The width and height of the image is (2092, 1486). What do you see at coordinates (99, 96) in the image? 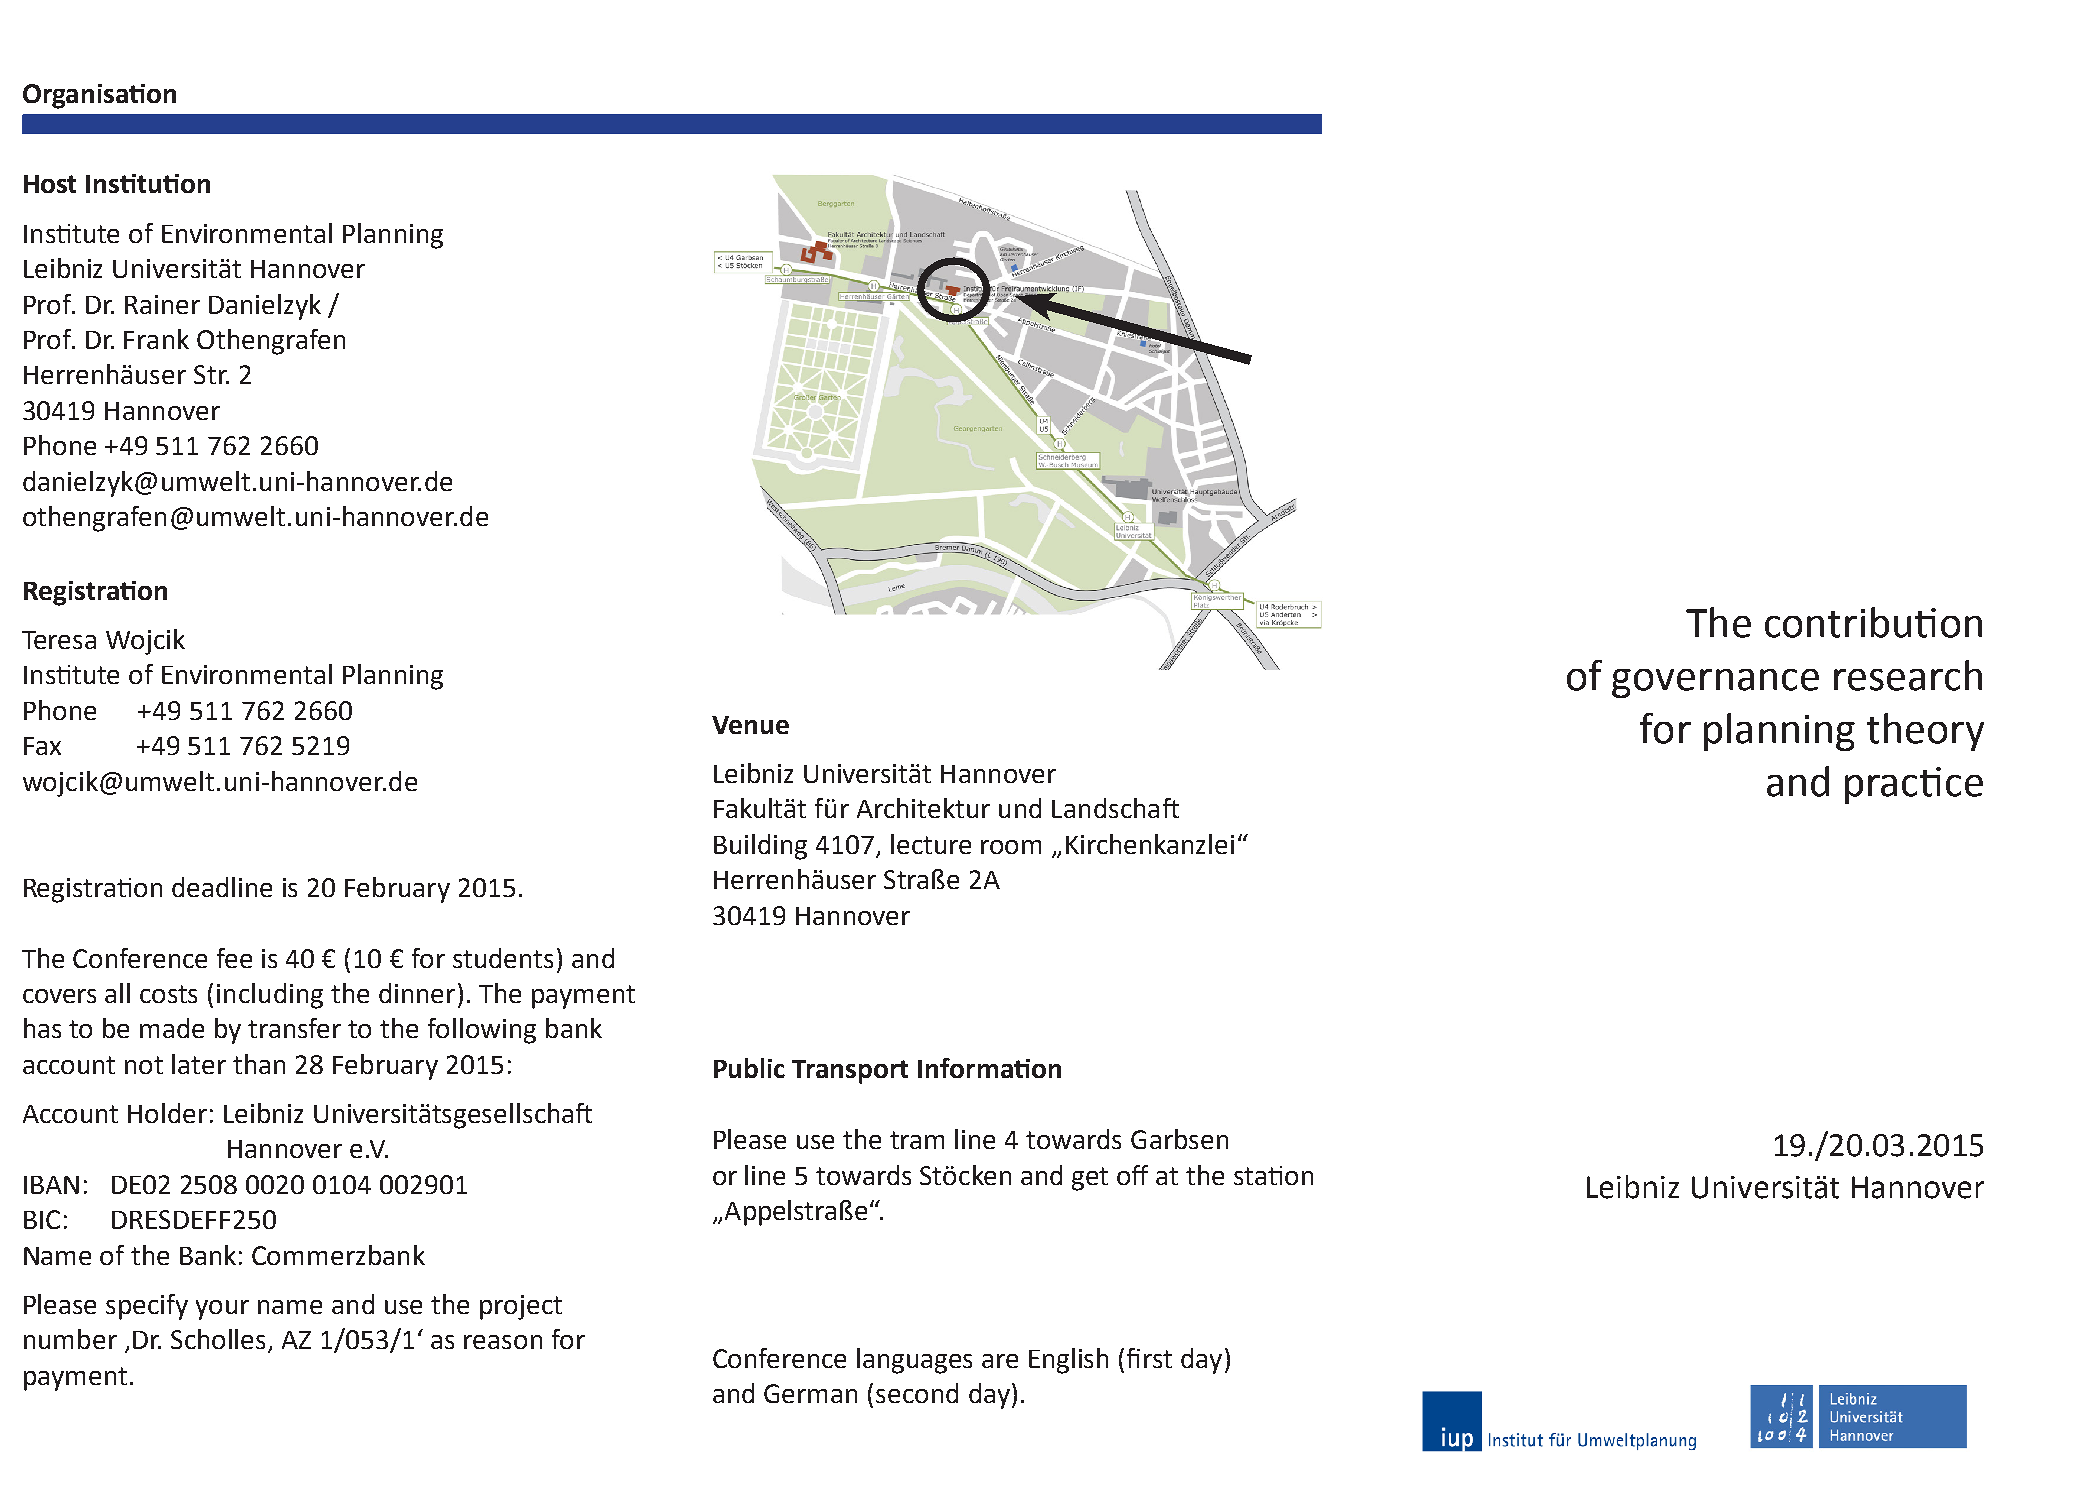
I see `Organisation` at bounding box center [99, 96].
